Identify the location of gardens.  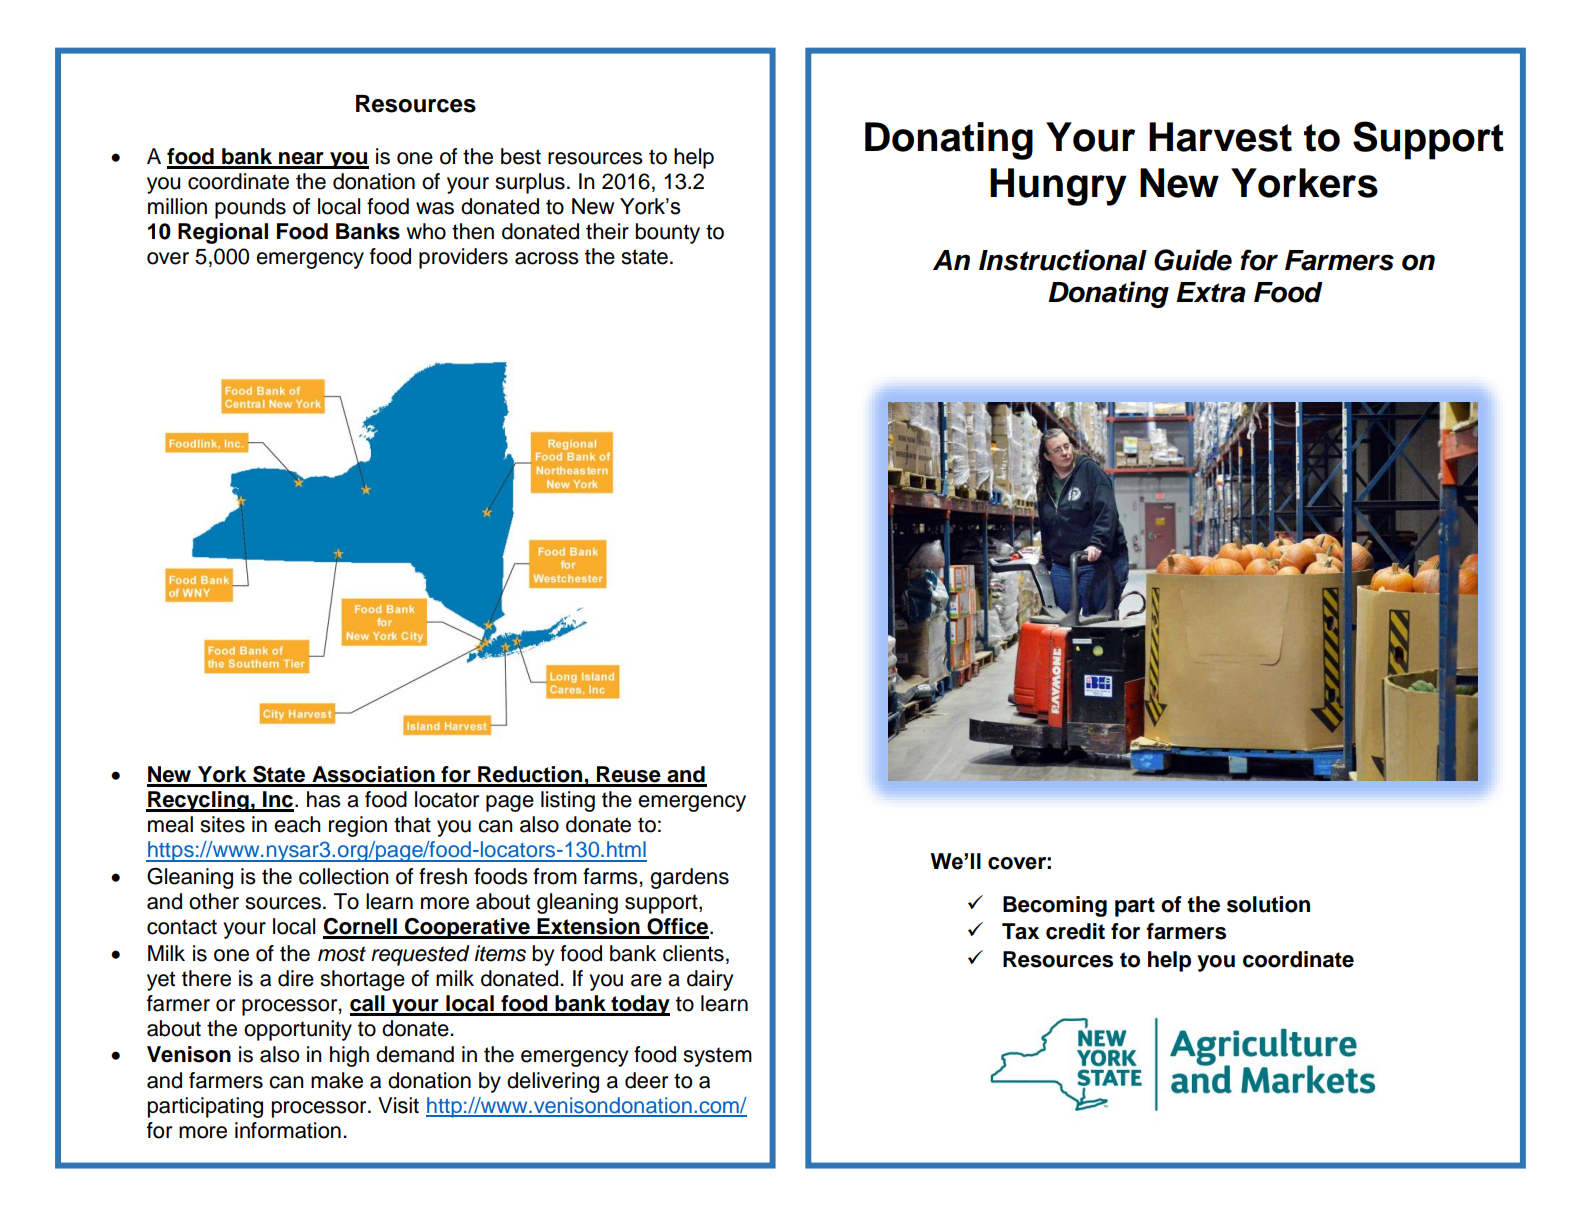
(689, 878).
